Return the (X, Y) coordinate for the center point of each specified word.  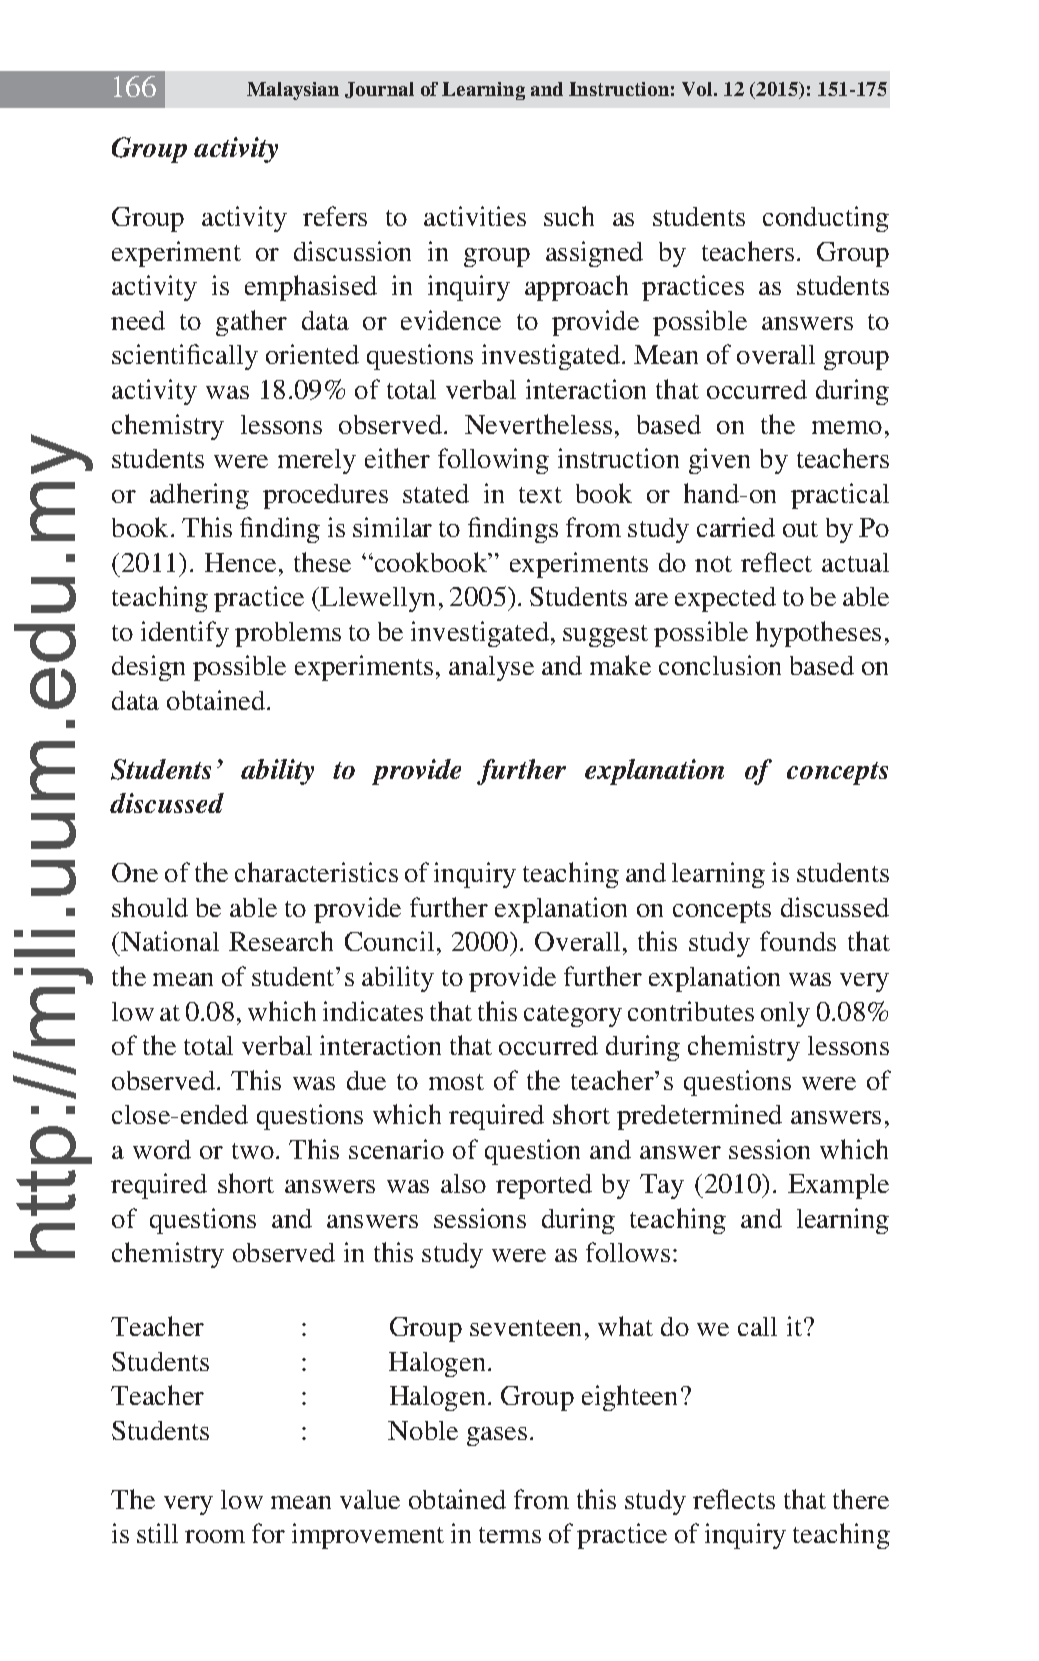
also (463, 1183)
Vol (698, 89)
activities (475, 216)
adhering (199, 496)
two (253, 1151)
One (135, 872)
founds (798, 941)
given (719, 461)
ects (753, 1501)
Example (838, 1186)
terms (510, 1535)
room (215, 1536)
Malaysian (293, 91)
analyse (491, 668)
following (493, 461)
